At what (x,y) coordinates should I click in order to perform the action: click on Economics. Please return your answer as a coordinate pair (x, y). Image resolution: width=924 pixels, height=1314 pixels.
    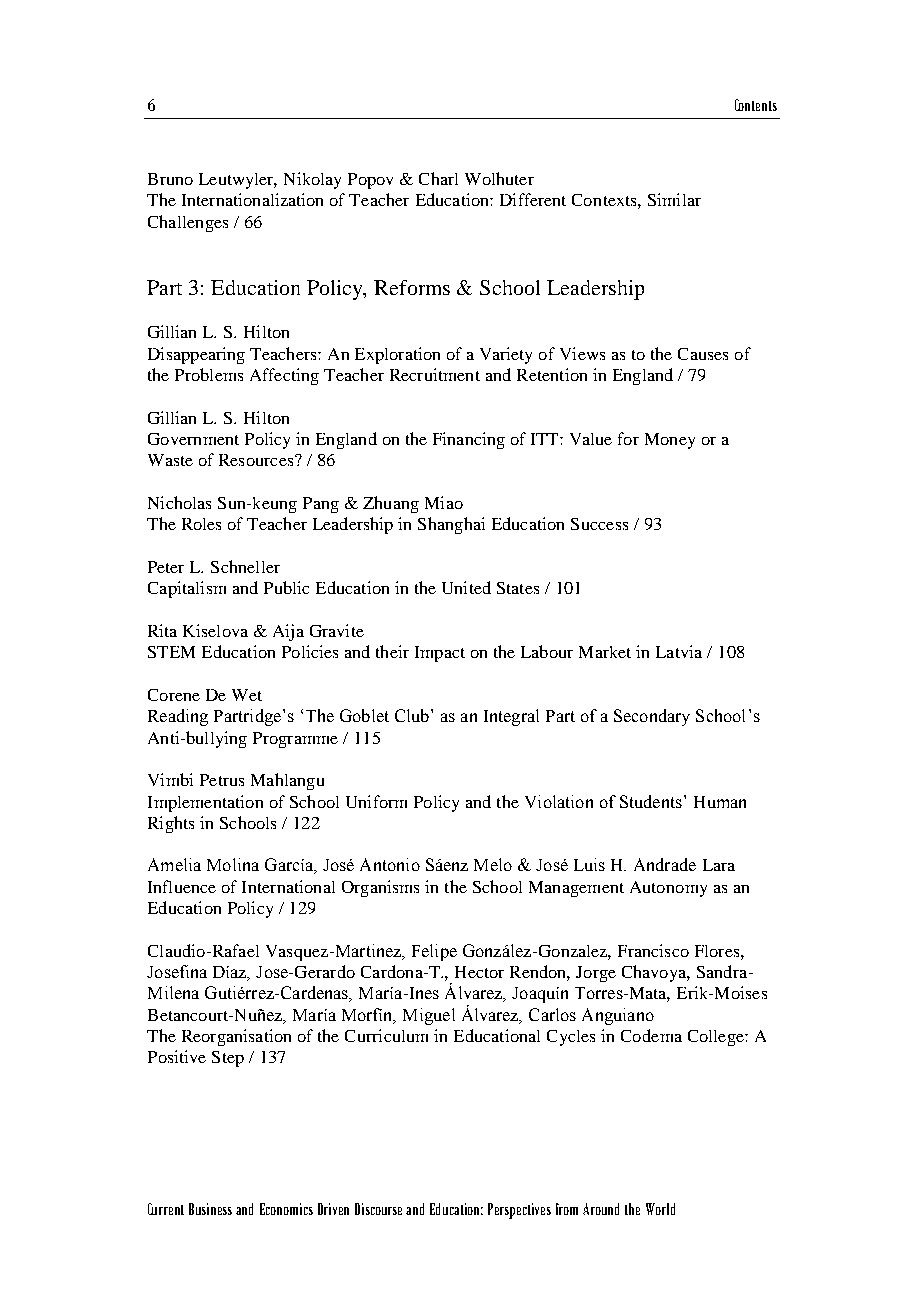
    Looking at the image, I should click on (286, 1209).
